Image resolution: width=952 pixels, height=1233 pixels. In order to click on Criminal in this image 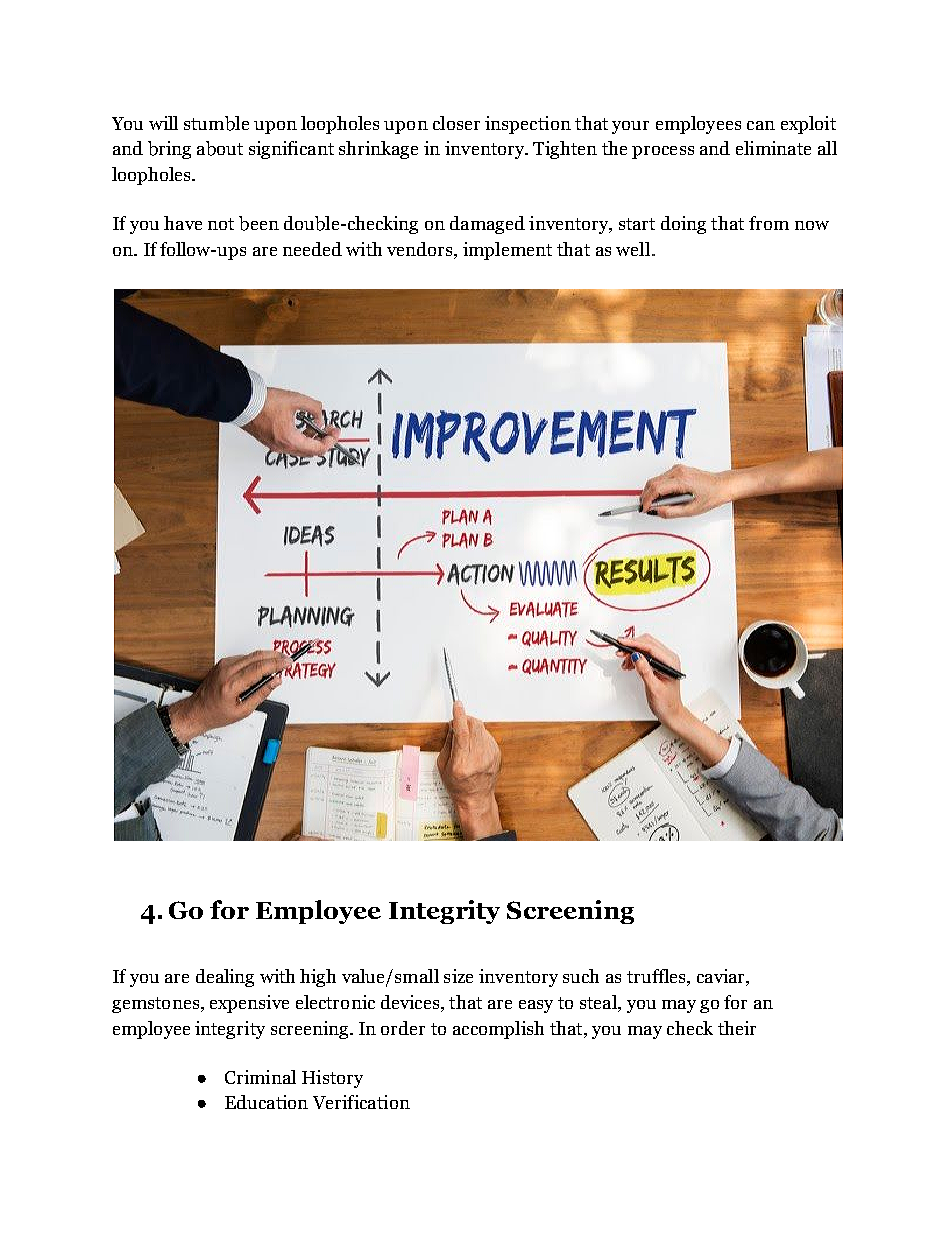, I will do `click(260, 1077)`.
